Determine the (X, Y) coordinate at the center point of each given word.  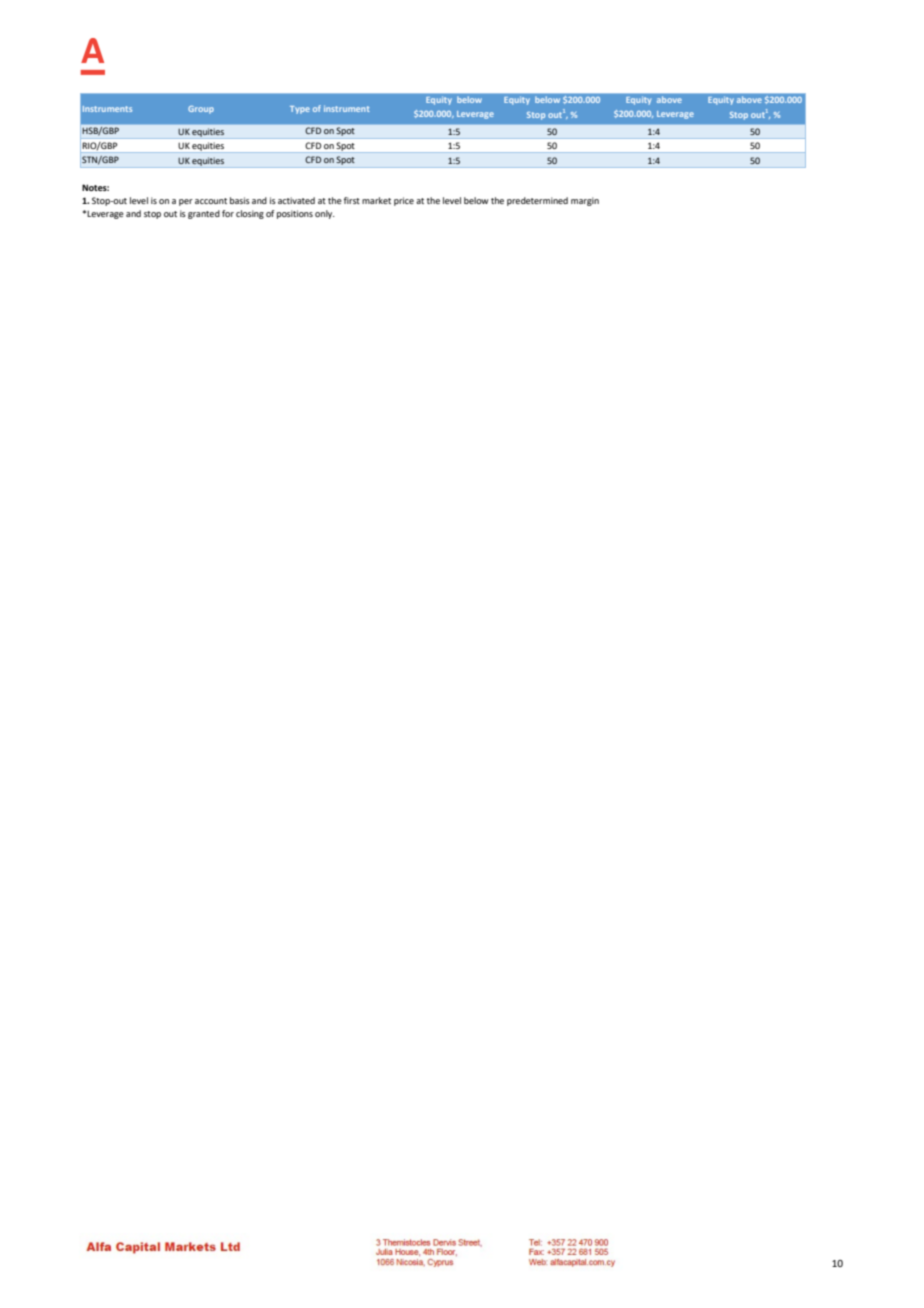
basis (240, 200)
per (186, 202)
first (352, 200)
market (376, 200)
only (325, 214)
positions (295, 214)
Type (300, 110)
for (228, 213)
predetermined (537, 201)
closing (250, 214)
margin (585, 201)
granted (204, 214)
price (404, 201)
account (211, 201)
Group (201, 110)
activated (296, 200)
